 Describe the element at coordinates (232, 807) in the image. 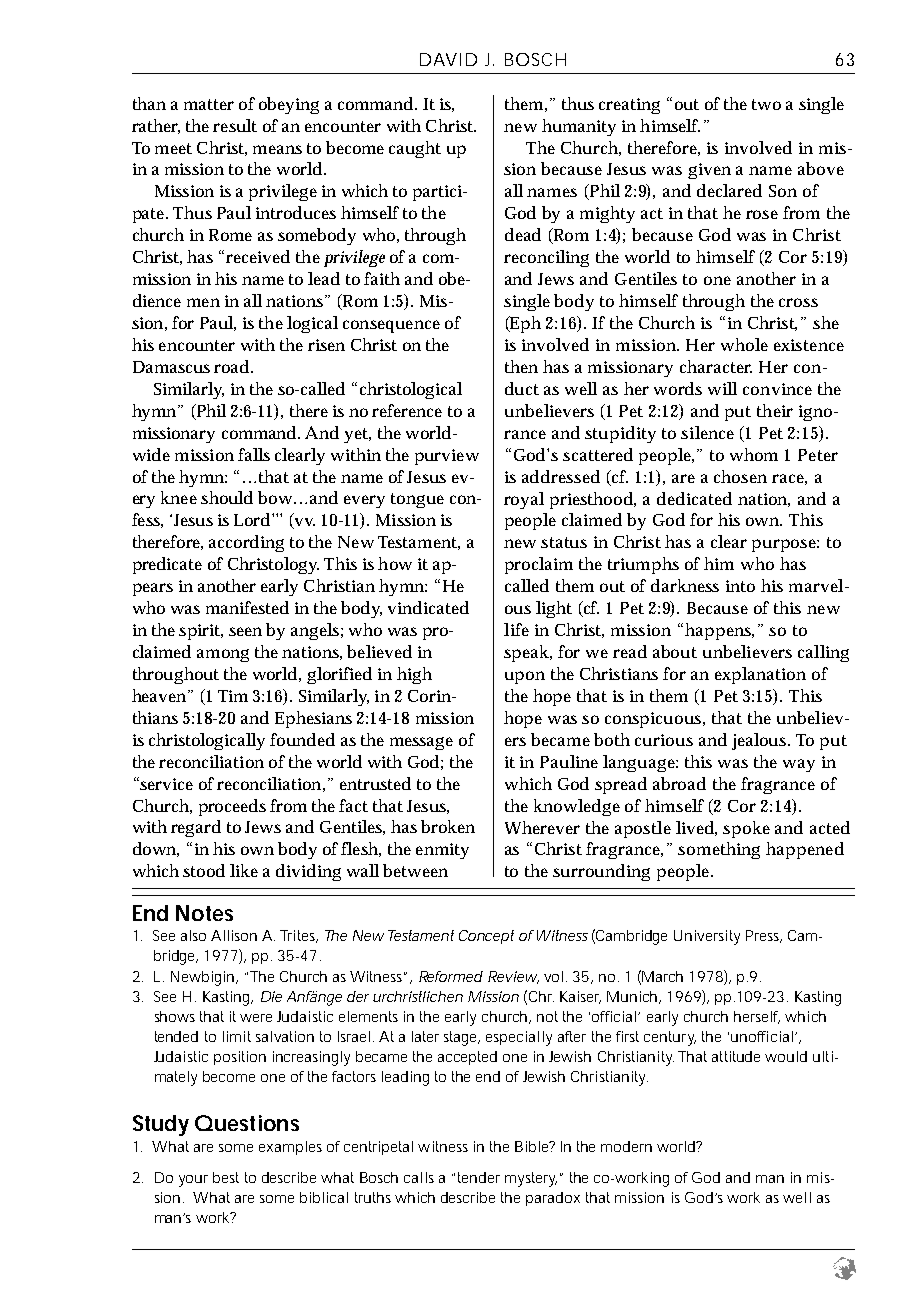

I see `proceeds` at that location.
